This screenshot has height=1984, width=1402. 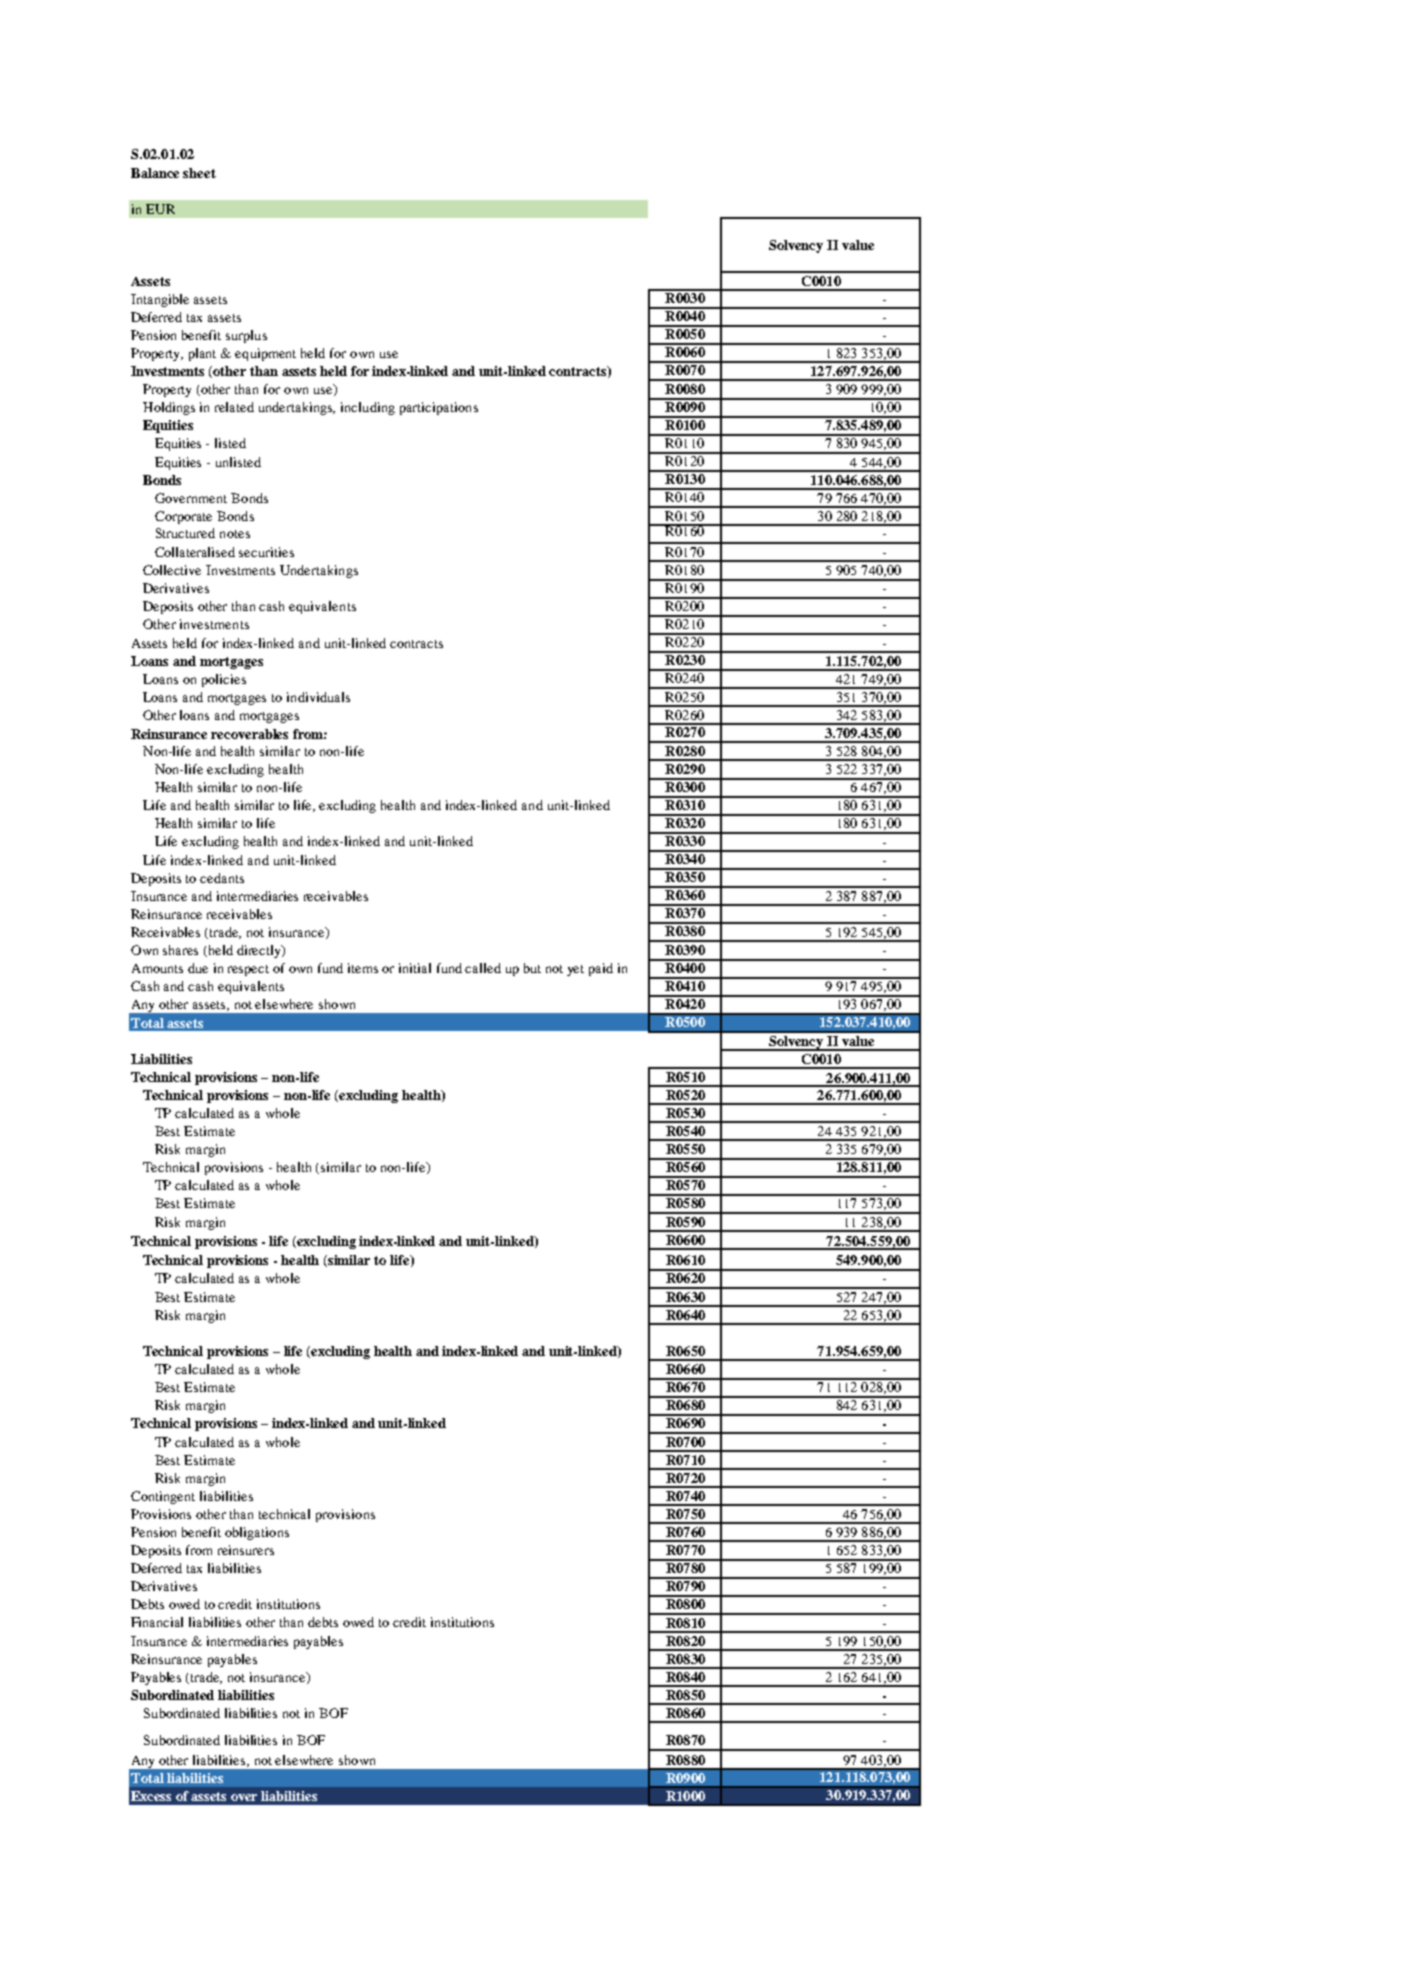 I want to click on securities, so click(x=266, y=552).
